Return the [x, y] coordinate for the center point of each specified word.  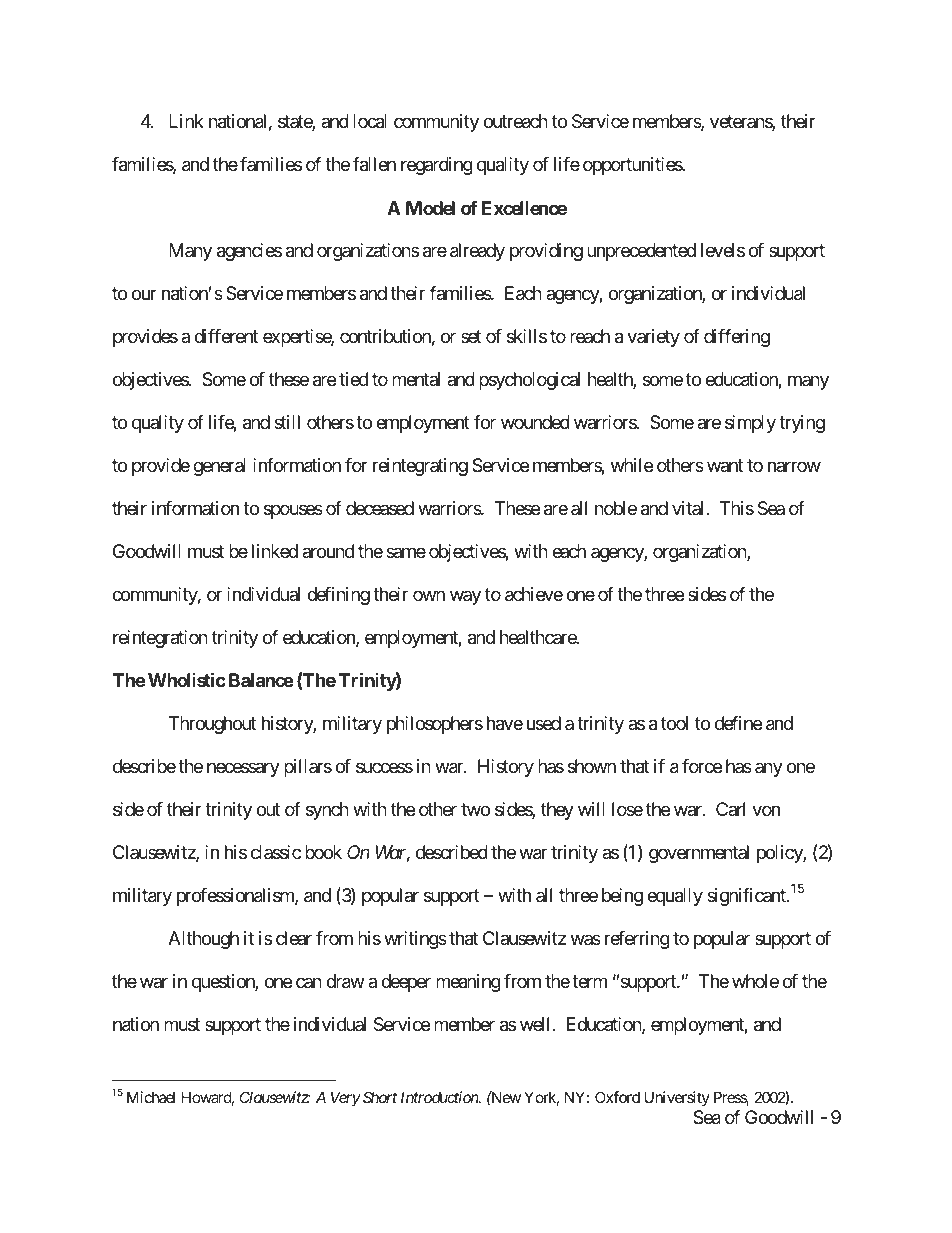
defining [338, 596]
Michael [151, 1097]
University [677, 1098]
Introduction [440, 1097]
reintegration [160, 639]
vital [689, 508]
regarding [437, 166]
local [370, 121]
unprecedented [641, 252]
